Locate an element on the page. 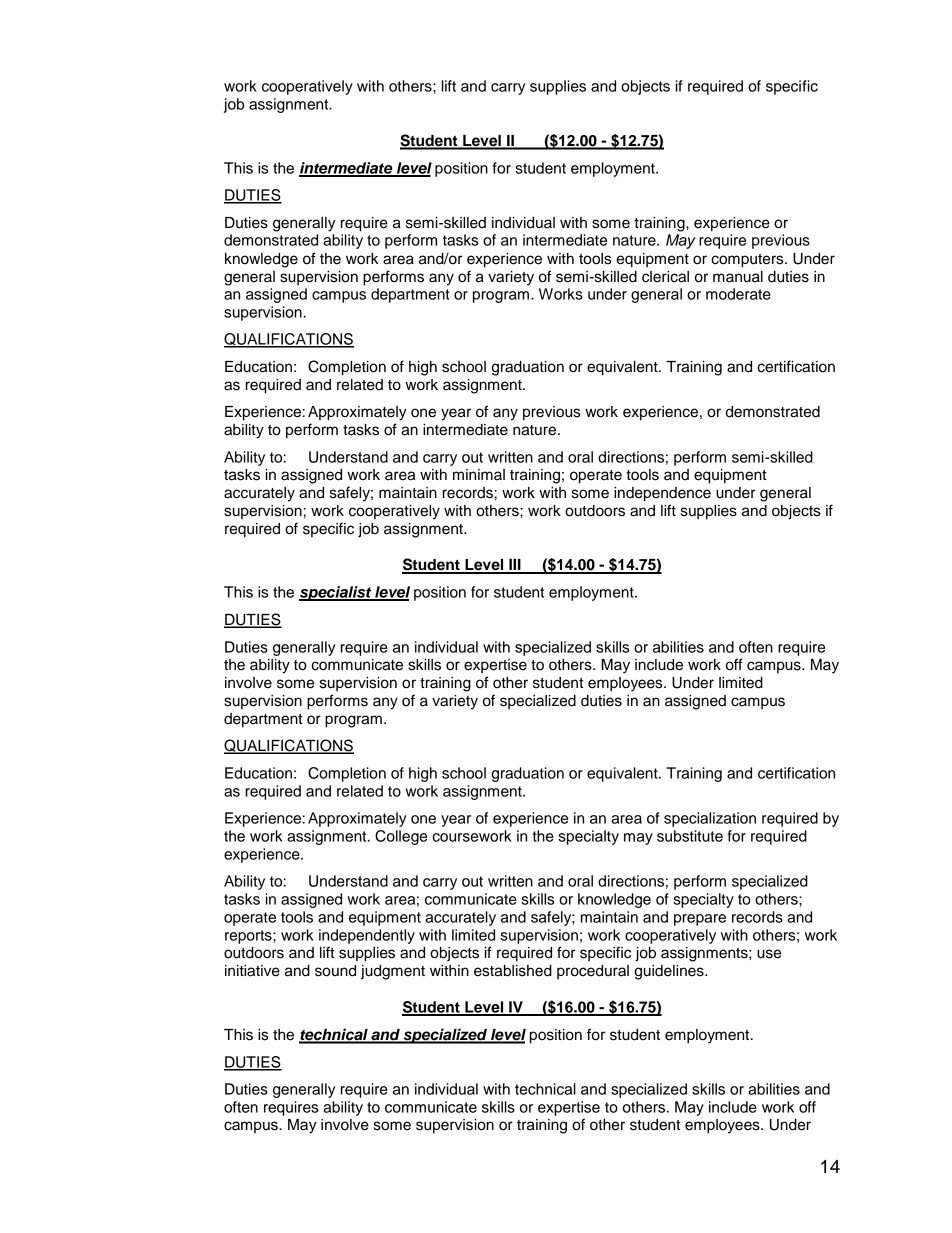 The width and height of the page is (952, 1233). specialization is located at coordinates (710, 819).
